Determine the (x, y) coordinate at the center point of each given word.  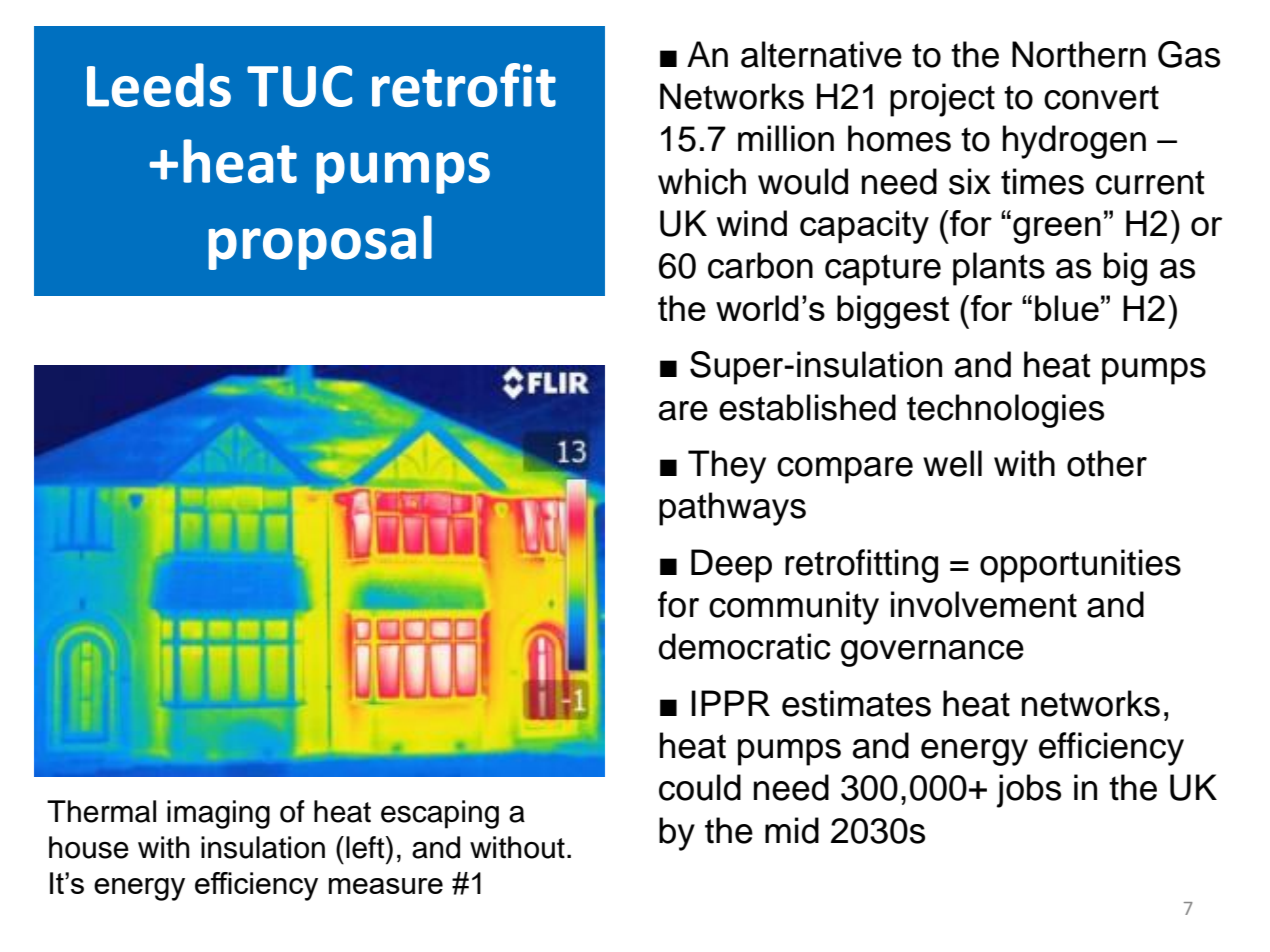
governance (932, 653)
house (89, 847)
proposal (320, 242)
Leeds (159, 85)
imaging (218, 814)
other (1107, 463)
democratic (744, 646)
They (727, 467)
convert (1101, 97)
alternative (821, 54)
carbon (760, 265)
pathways (732, 509)
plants (999, 269)
